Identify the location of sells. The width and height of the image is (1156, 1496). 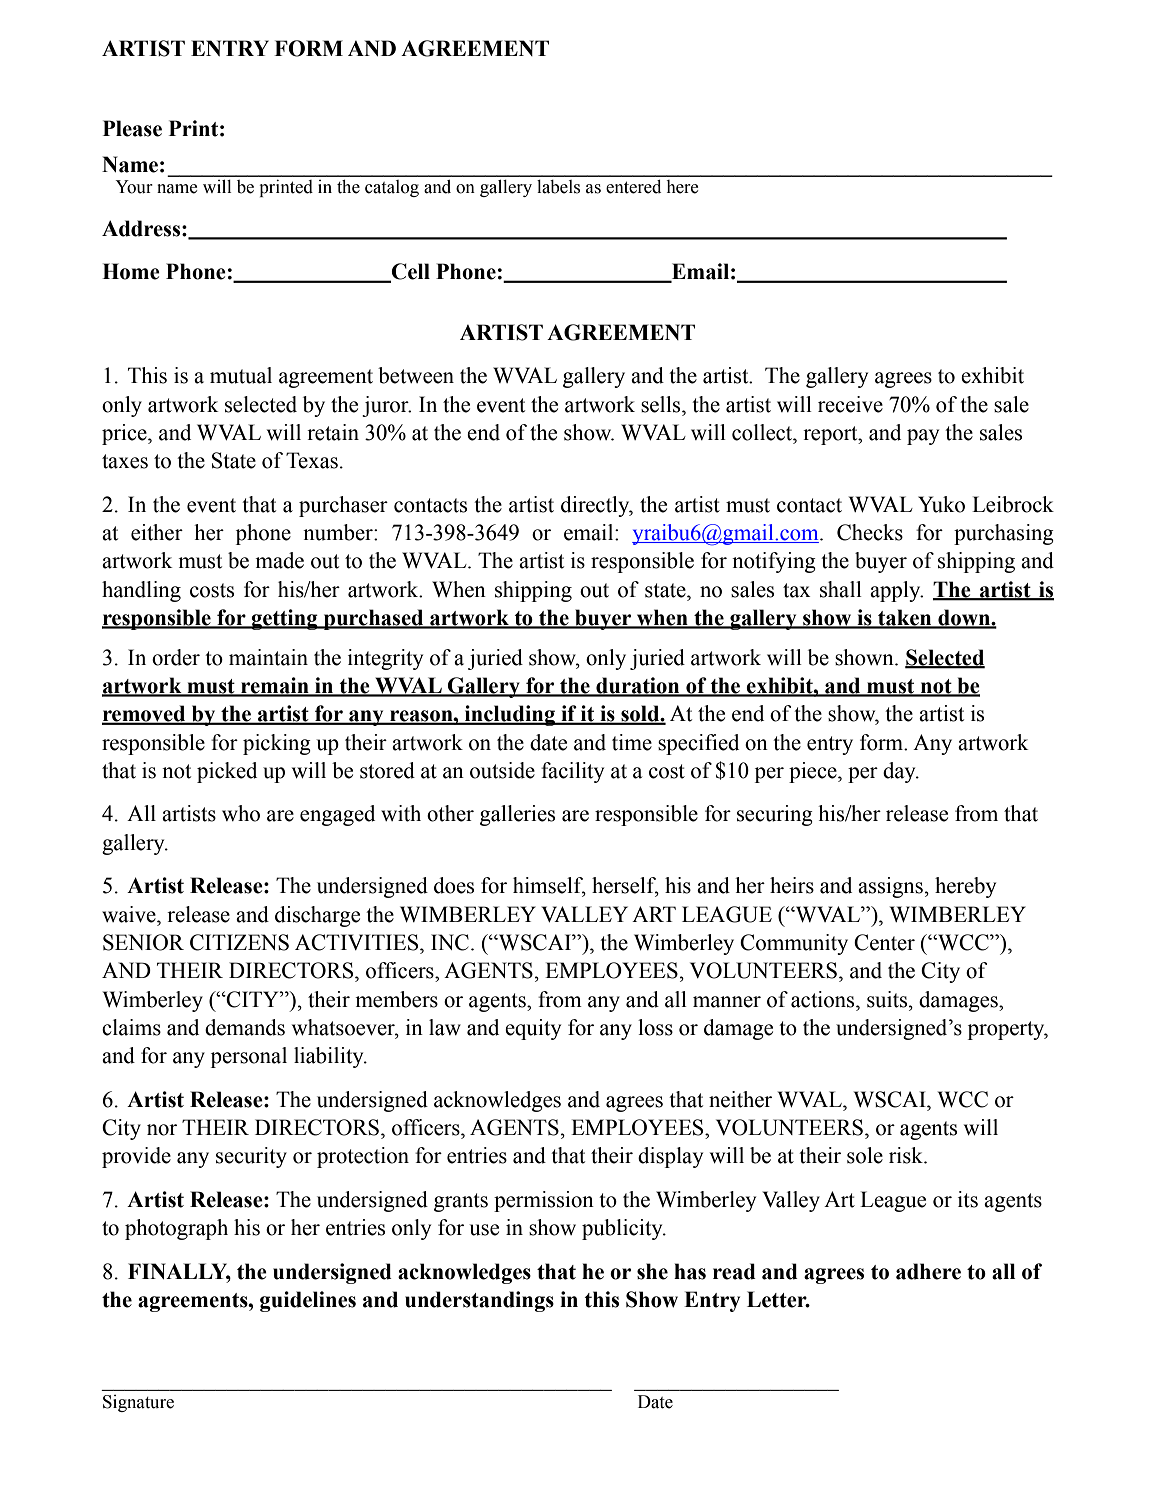
(662, 404).
